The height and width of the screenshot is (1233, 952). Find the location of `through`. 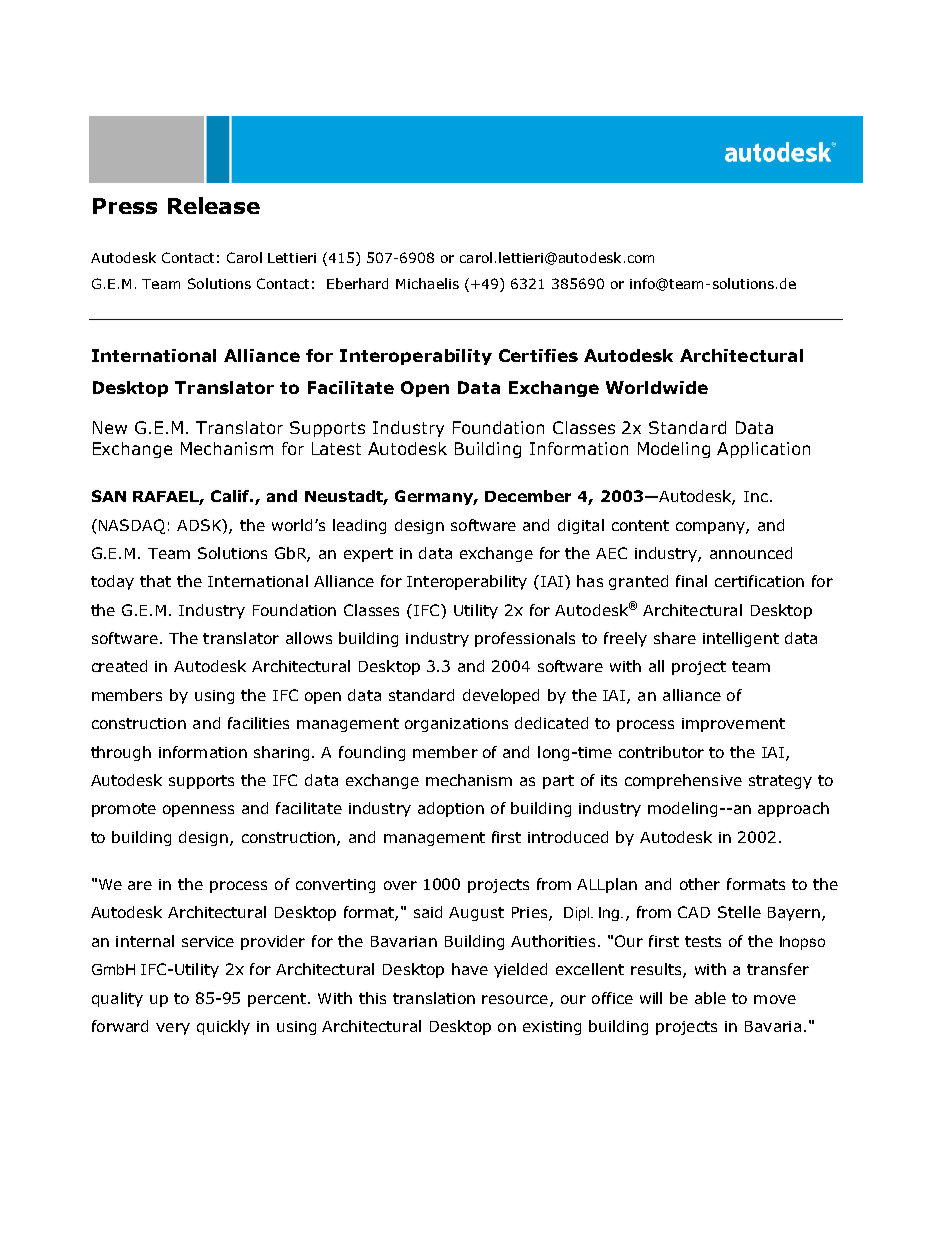

through is located at coordinates (121, 753).
